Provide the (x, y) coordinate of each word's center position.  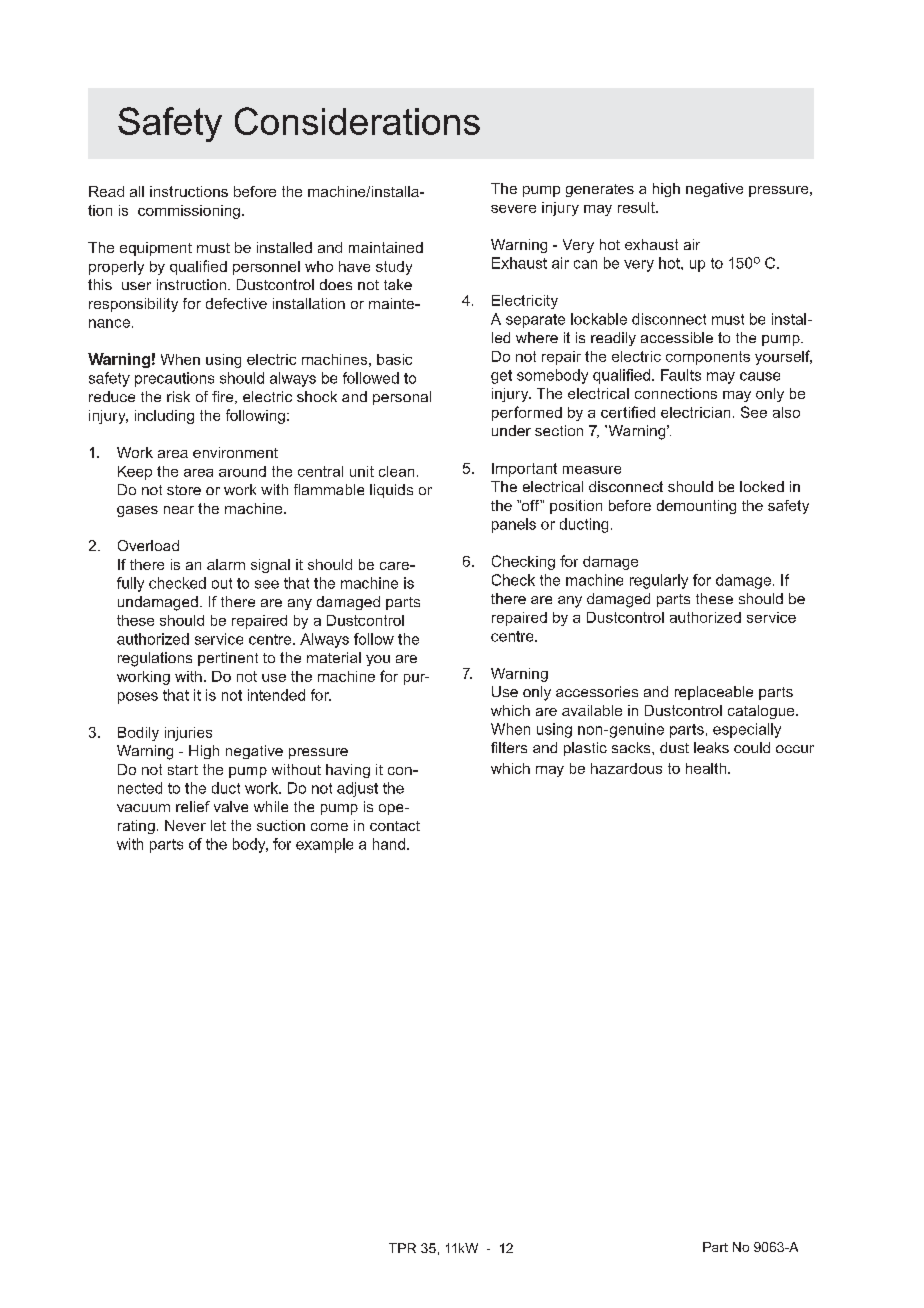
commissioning (189, 212)
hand (389, 844)
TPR (402, 1248)
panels (514, 525)
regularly (659, 581)
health (707, 768)
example (324, 845)
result (637, 207)
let (218, 825)
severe (513, 209)
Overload (148, 545)
